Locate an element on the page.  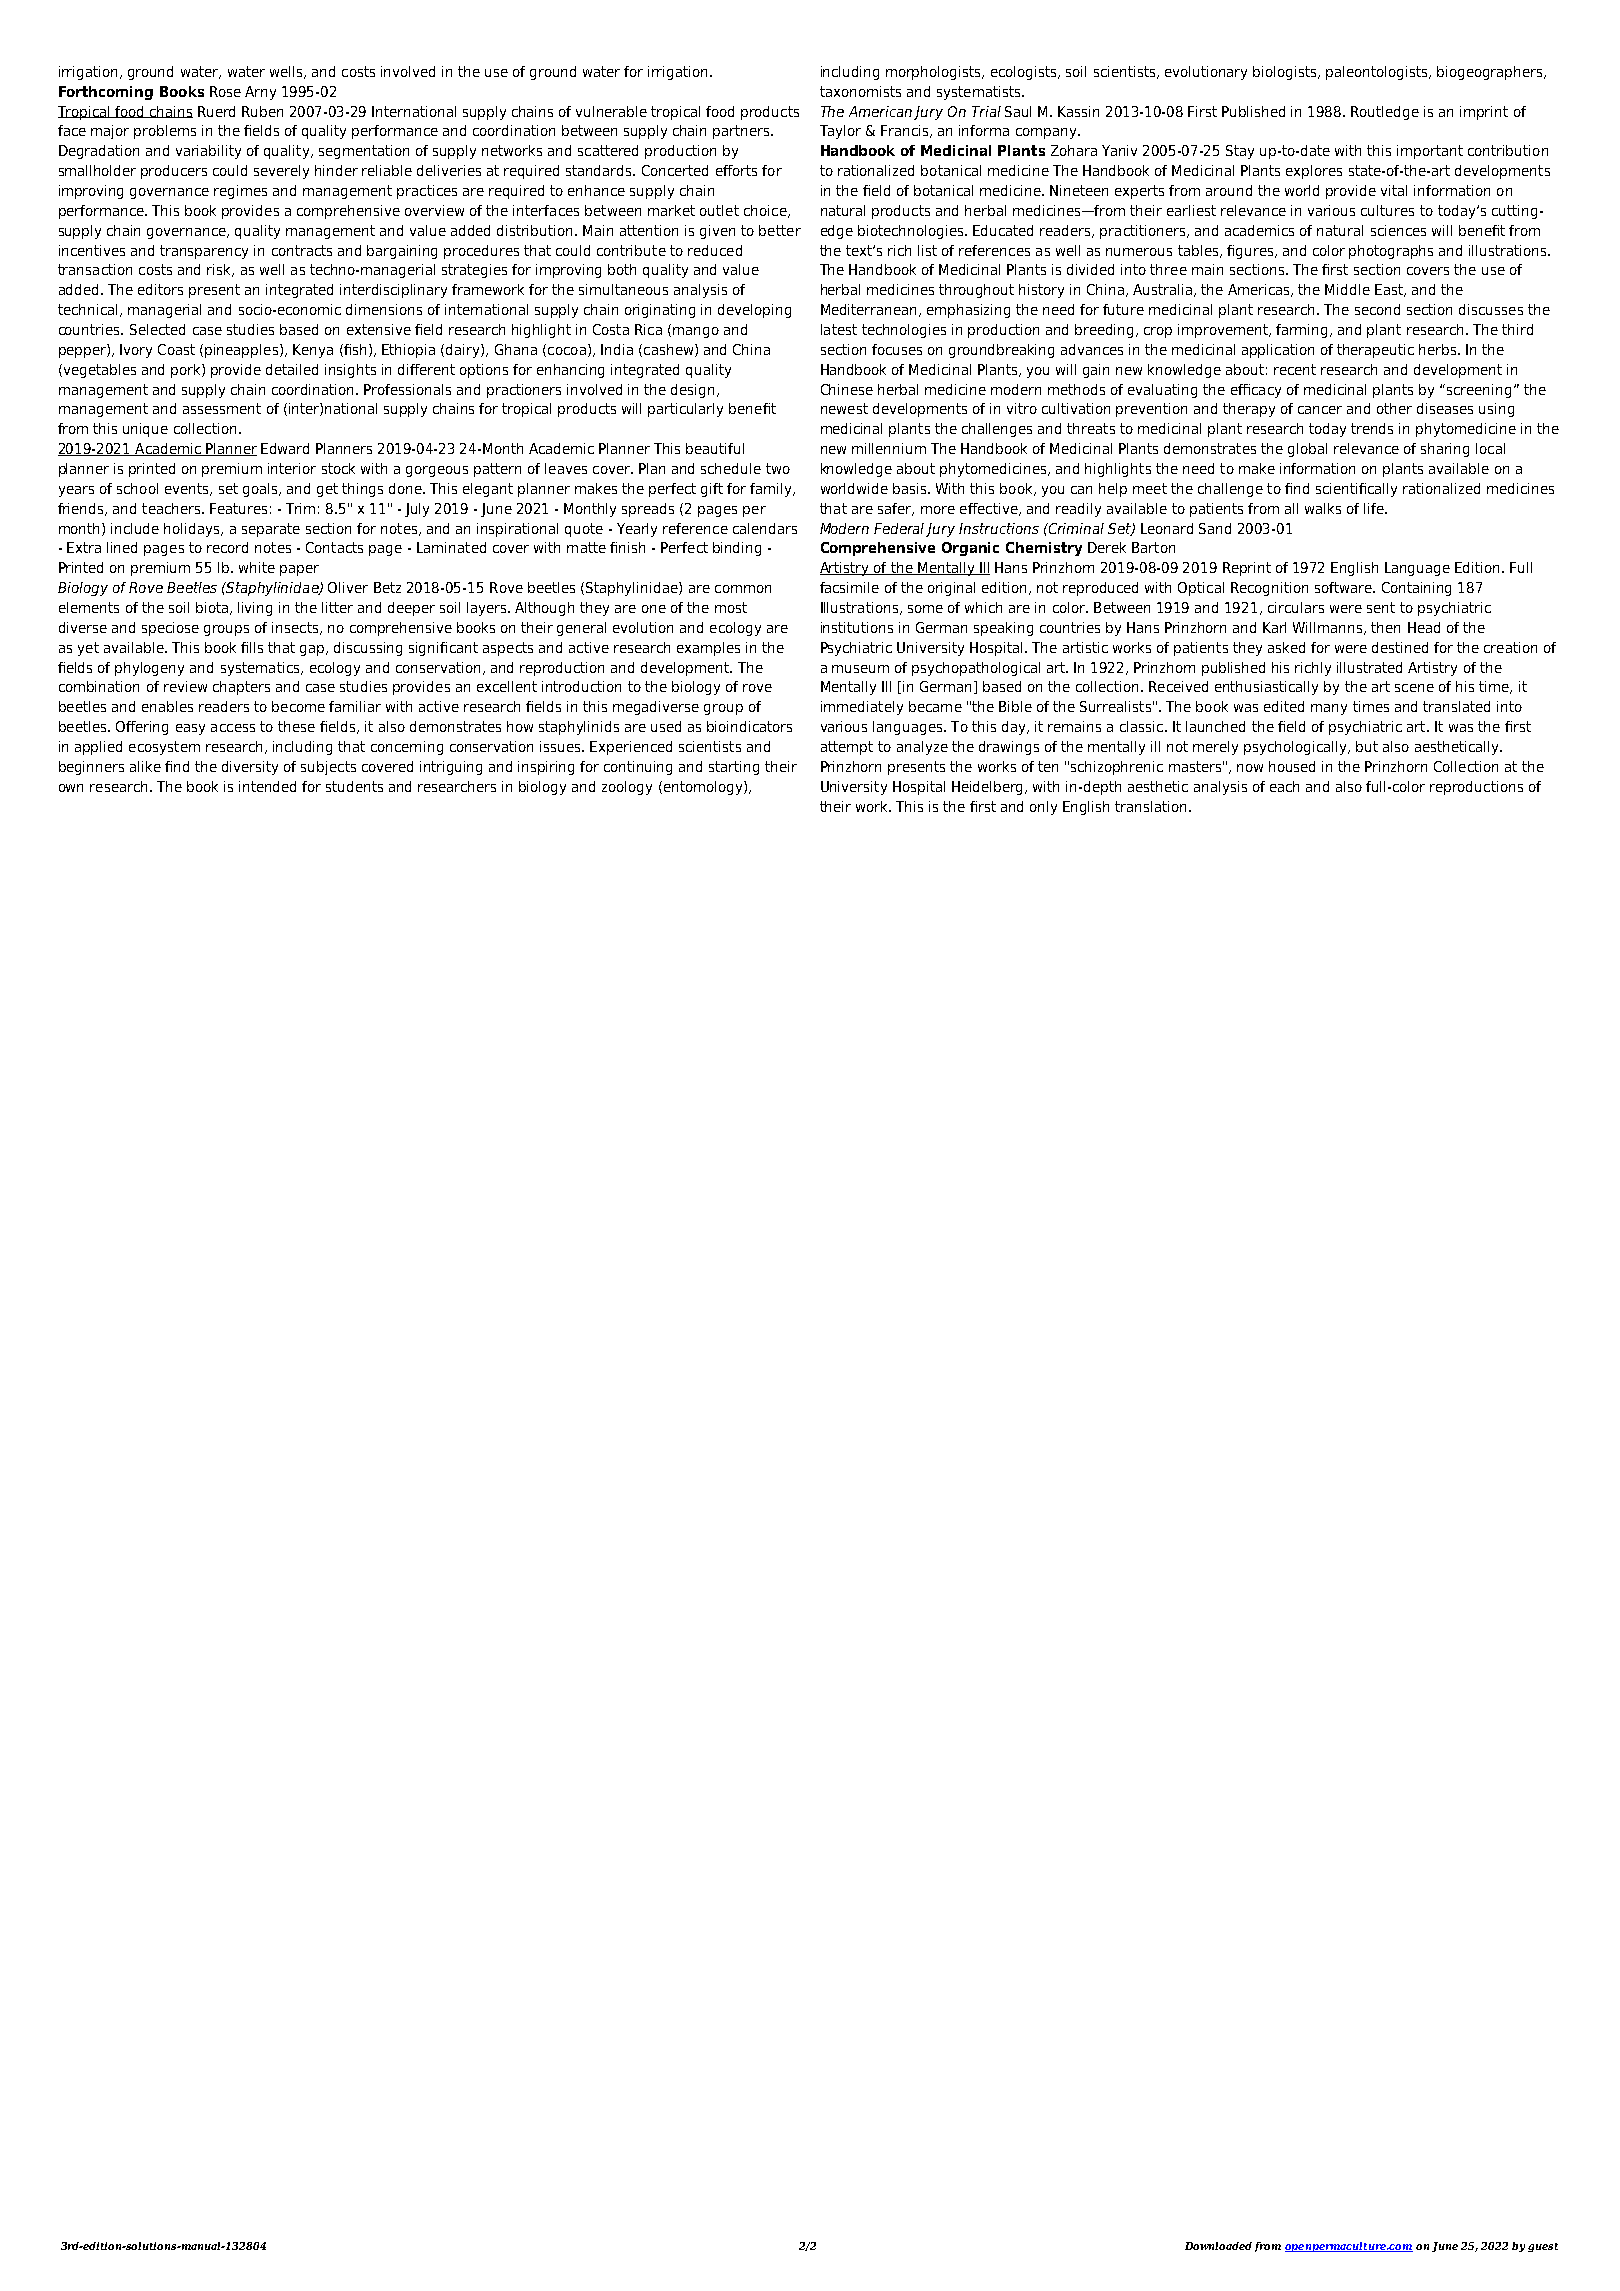
Taylor is located at coordinates (840, 132).
